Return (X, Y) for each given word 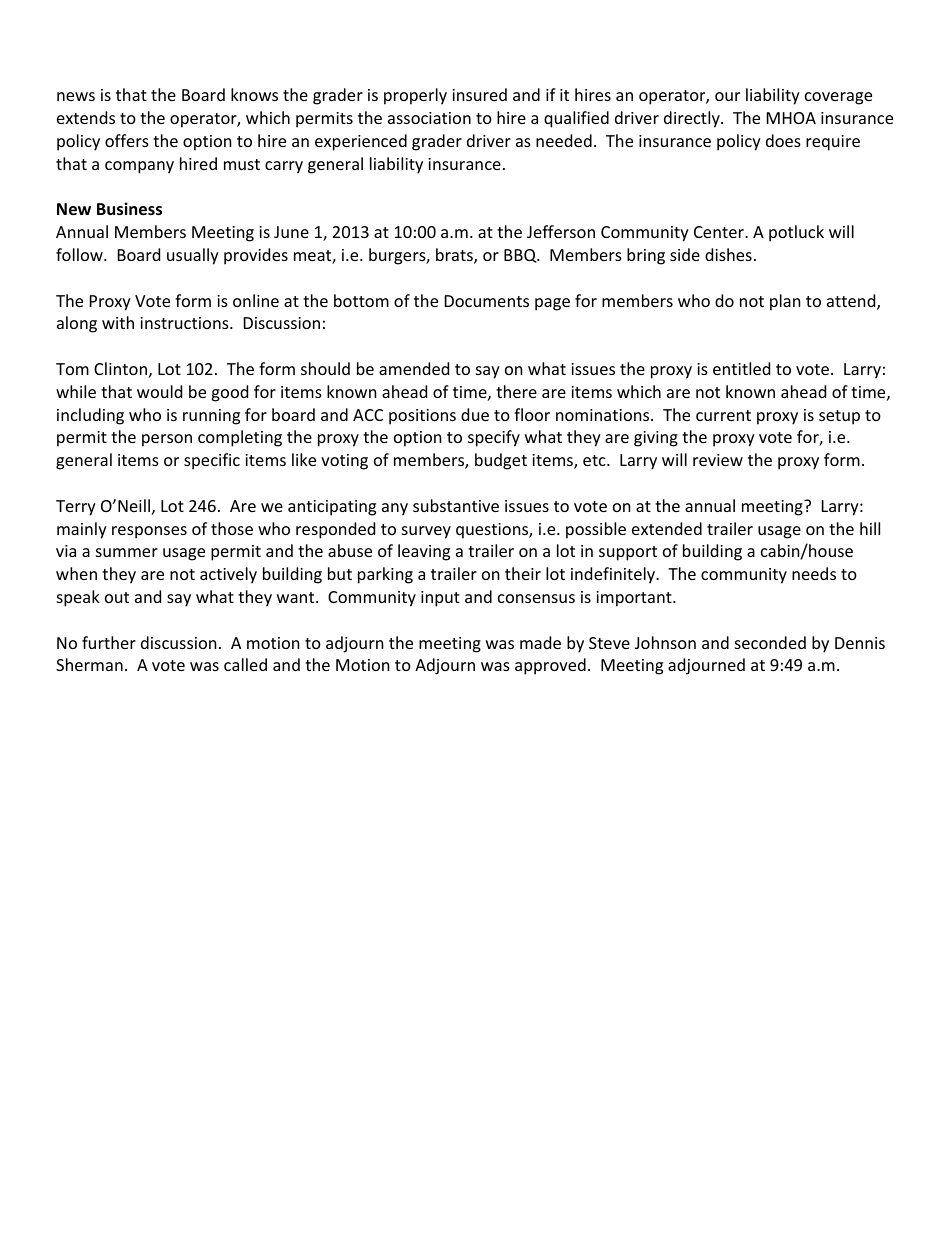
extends (86, 117)
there (516, 391)
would (159, 391)
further (109, 642)
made (540, 642)
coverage (838, 98)
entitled (741, 368)
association (429, 118)
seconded (770, 642)
